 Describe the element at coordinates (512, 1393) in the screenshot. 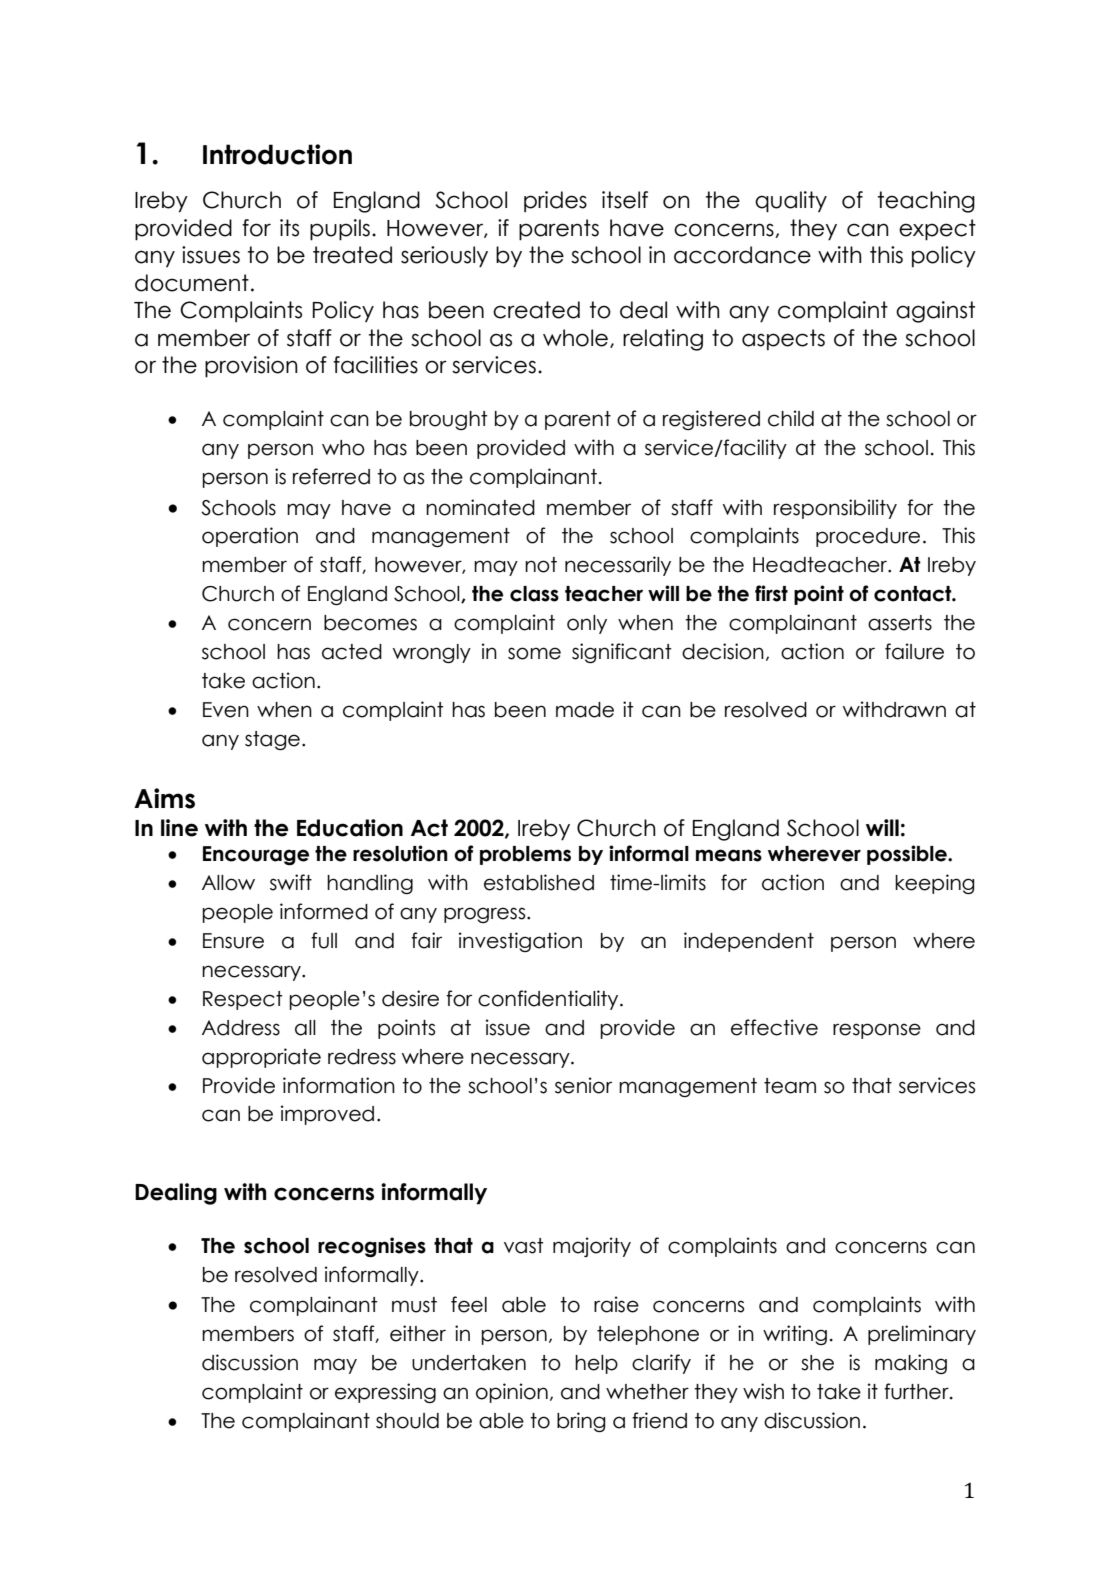

I see `opinion` at that location.
